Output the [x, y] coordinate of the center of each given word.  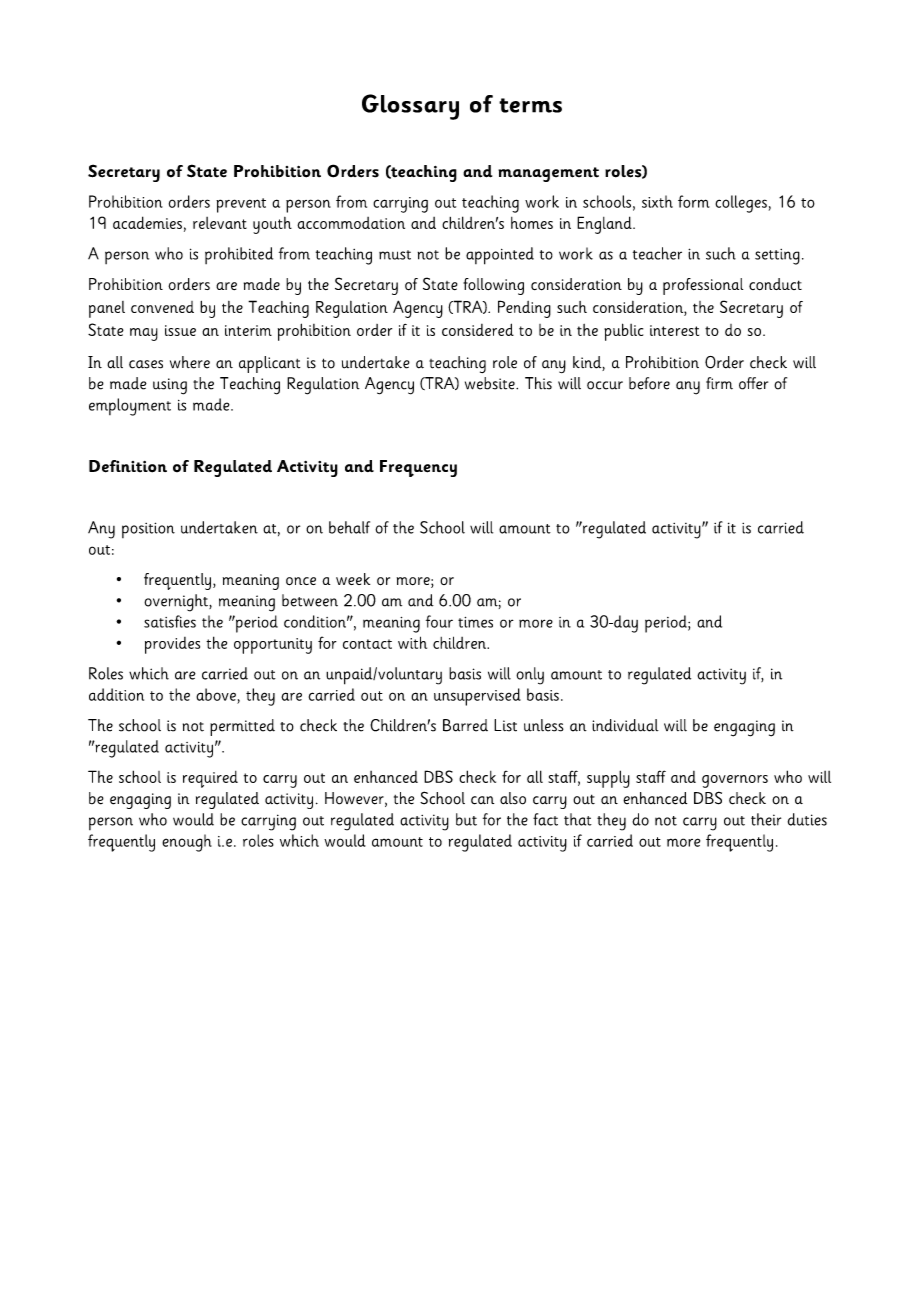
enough [187, 843]
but [466, 819]
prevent [241, 205]
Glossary [410, 107]
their [766, 819]
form [694, 201]
